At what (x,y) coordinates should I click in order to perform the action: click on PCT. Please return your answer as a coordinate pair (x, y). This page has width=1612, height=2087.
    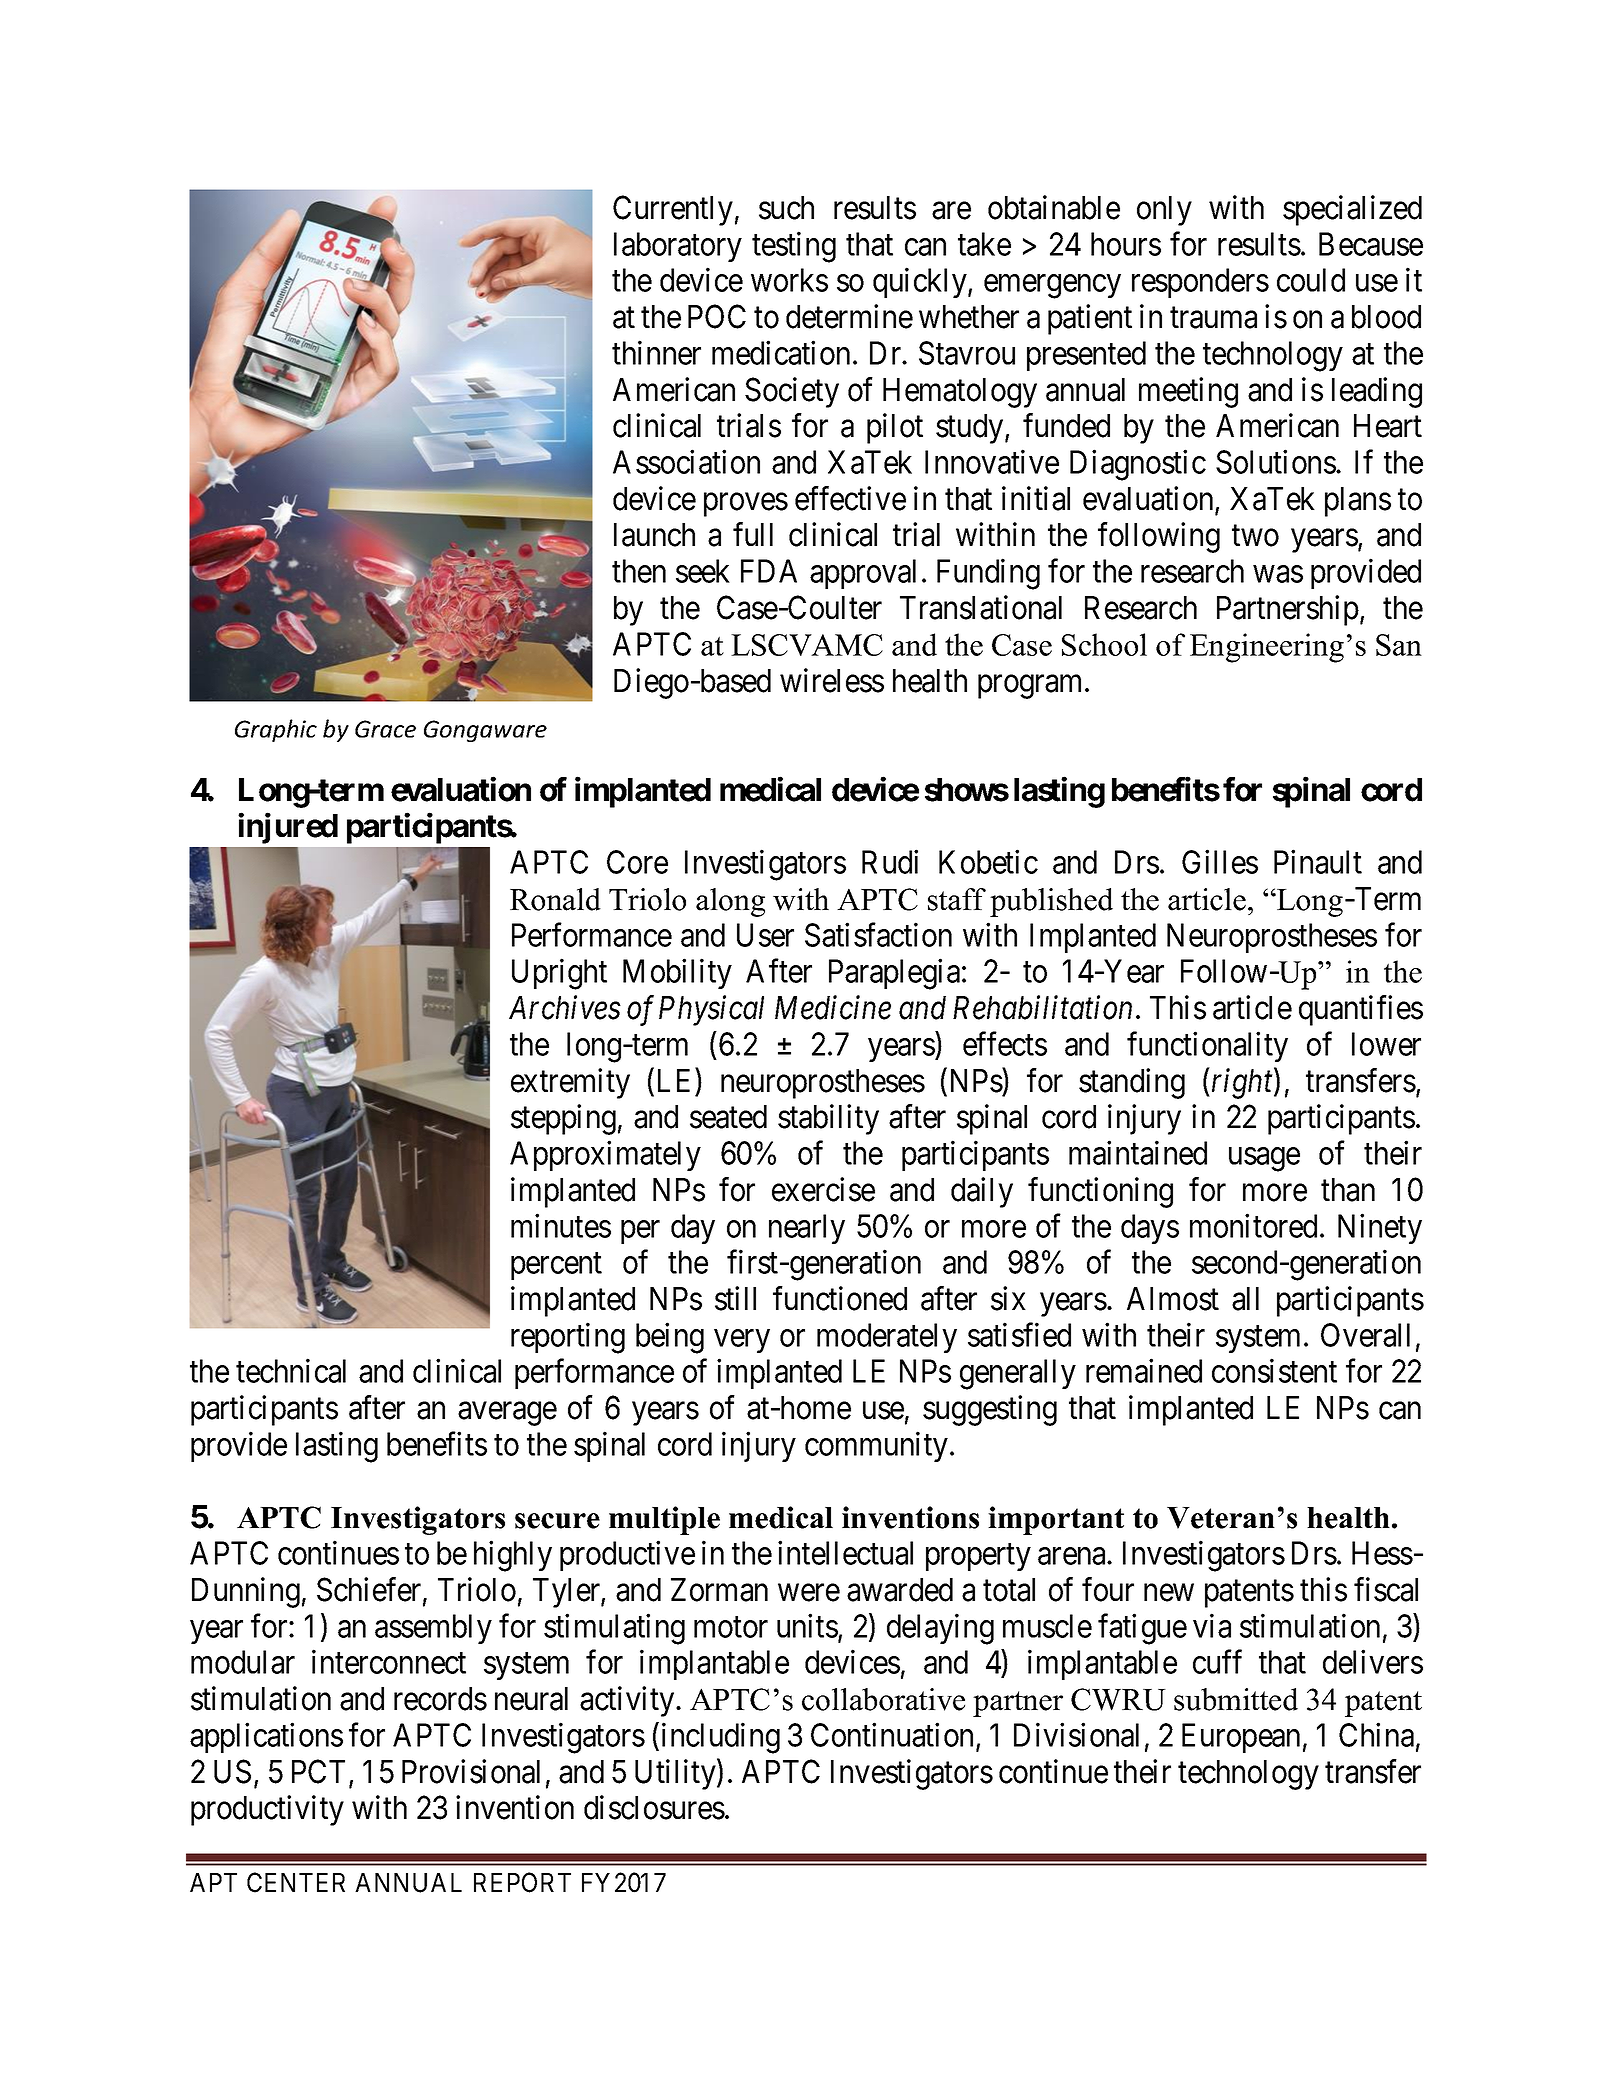
    Looking at the image, I should click on (321, 1772).
